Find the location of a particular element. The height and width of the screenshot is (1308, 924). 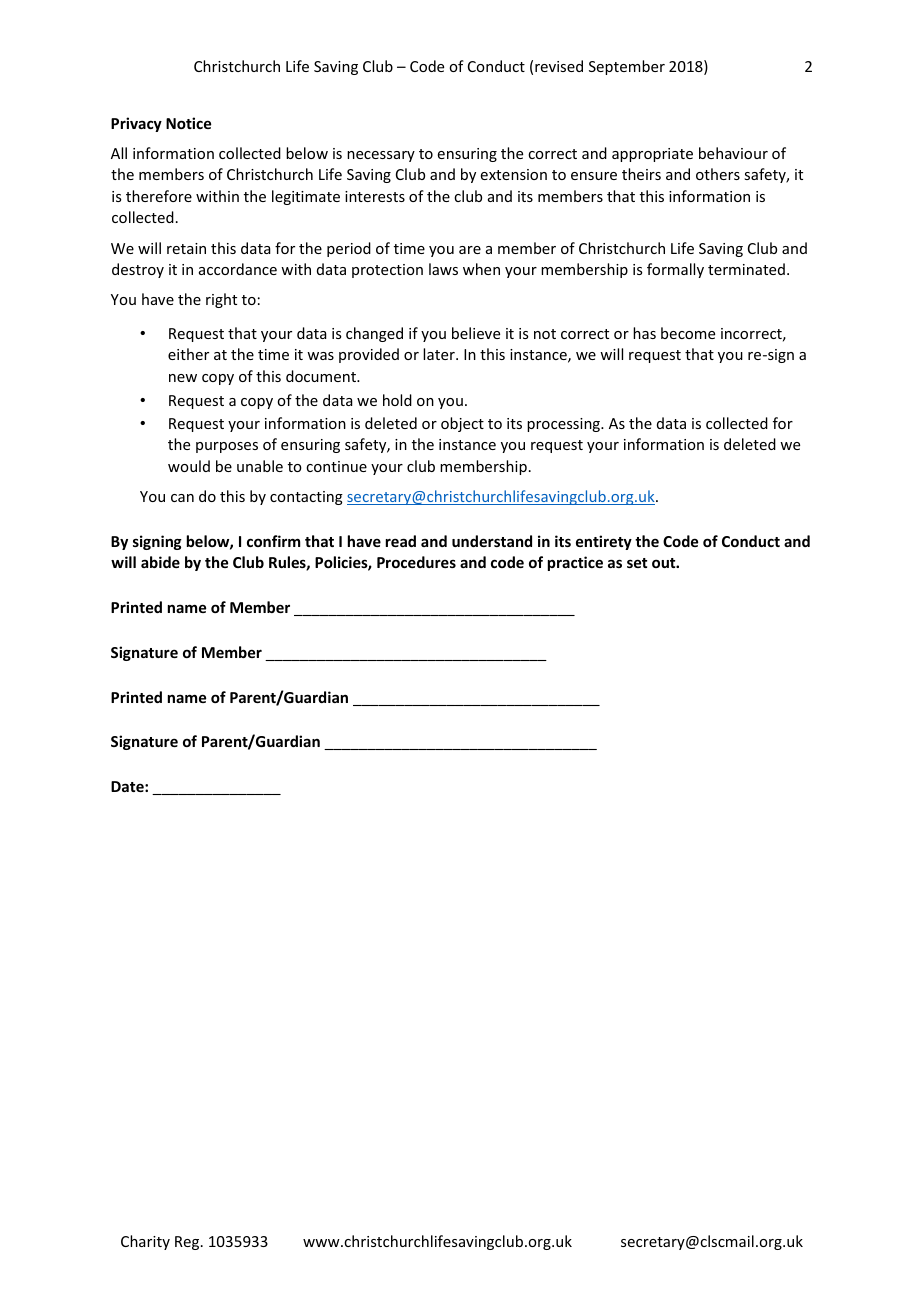

September is located at coordinates (627, 67).
